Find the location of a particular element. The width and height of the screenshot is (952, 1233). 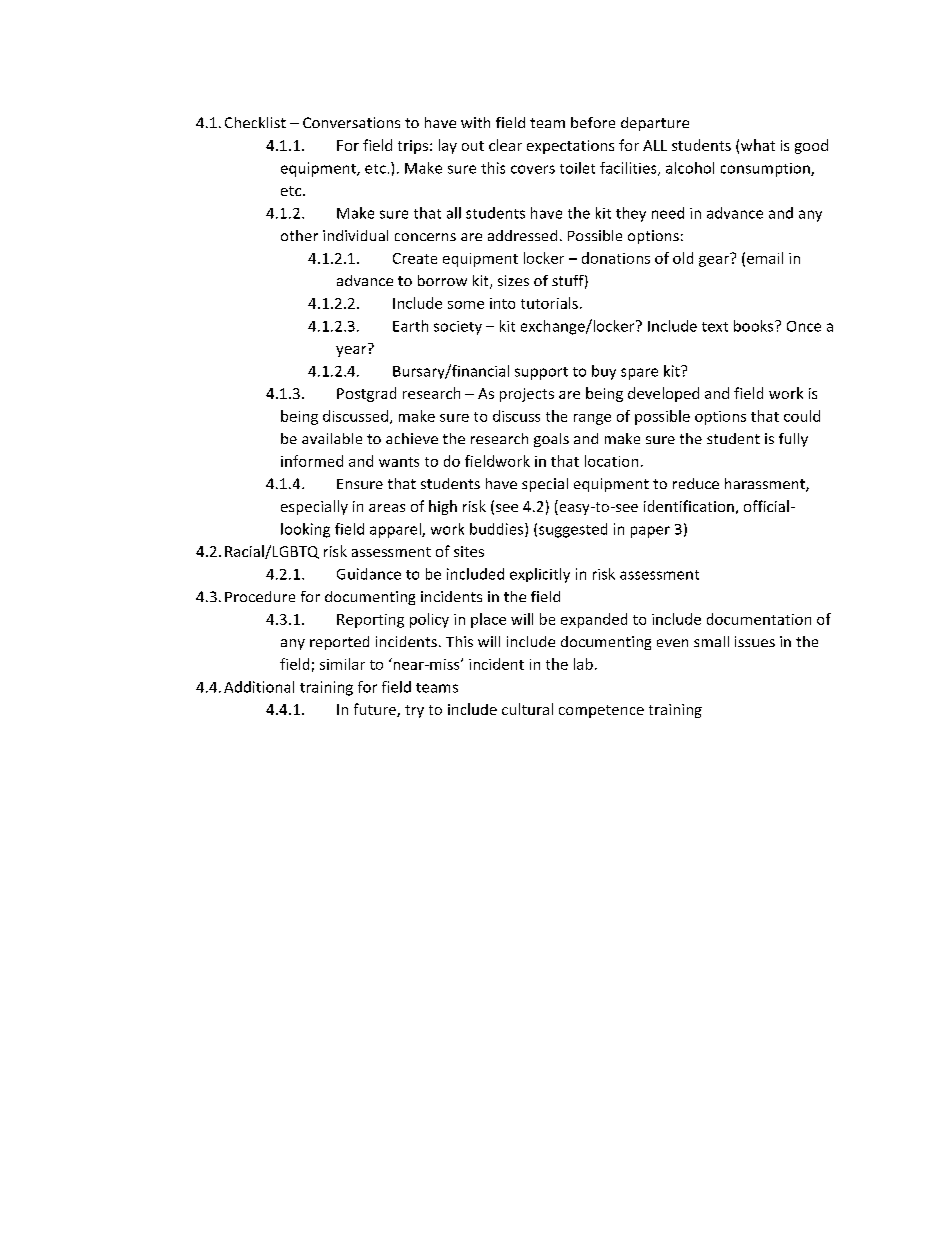

range is located at coordinates (592, 419).
